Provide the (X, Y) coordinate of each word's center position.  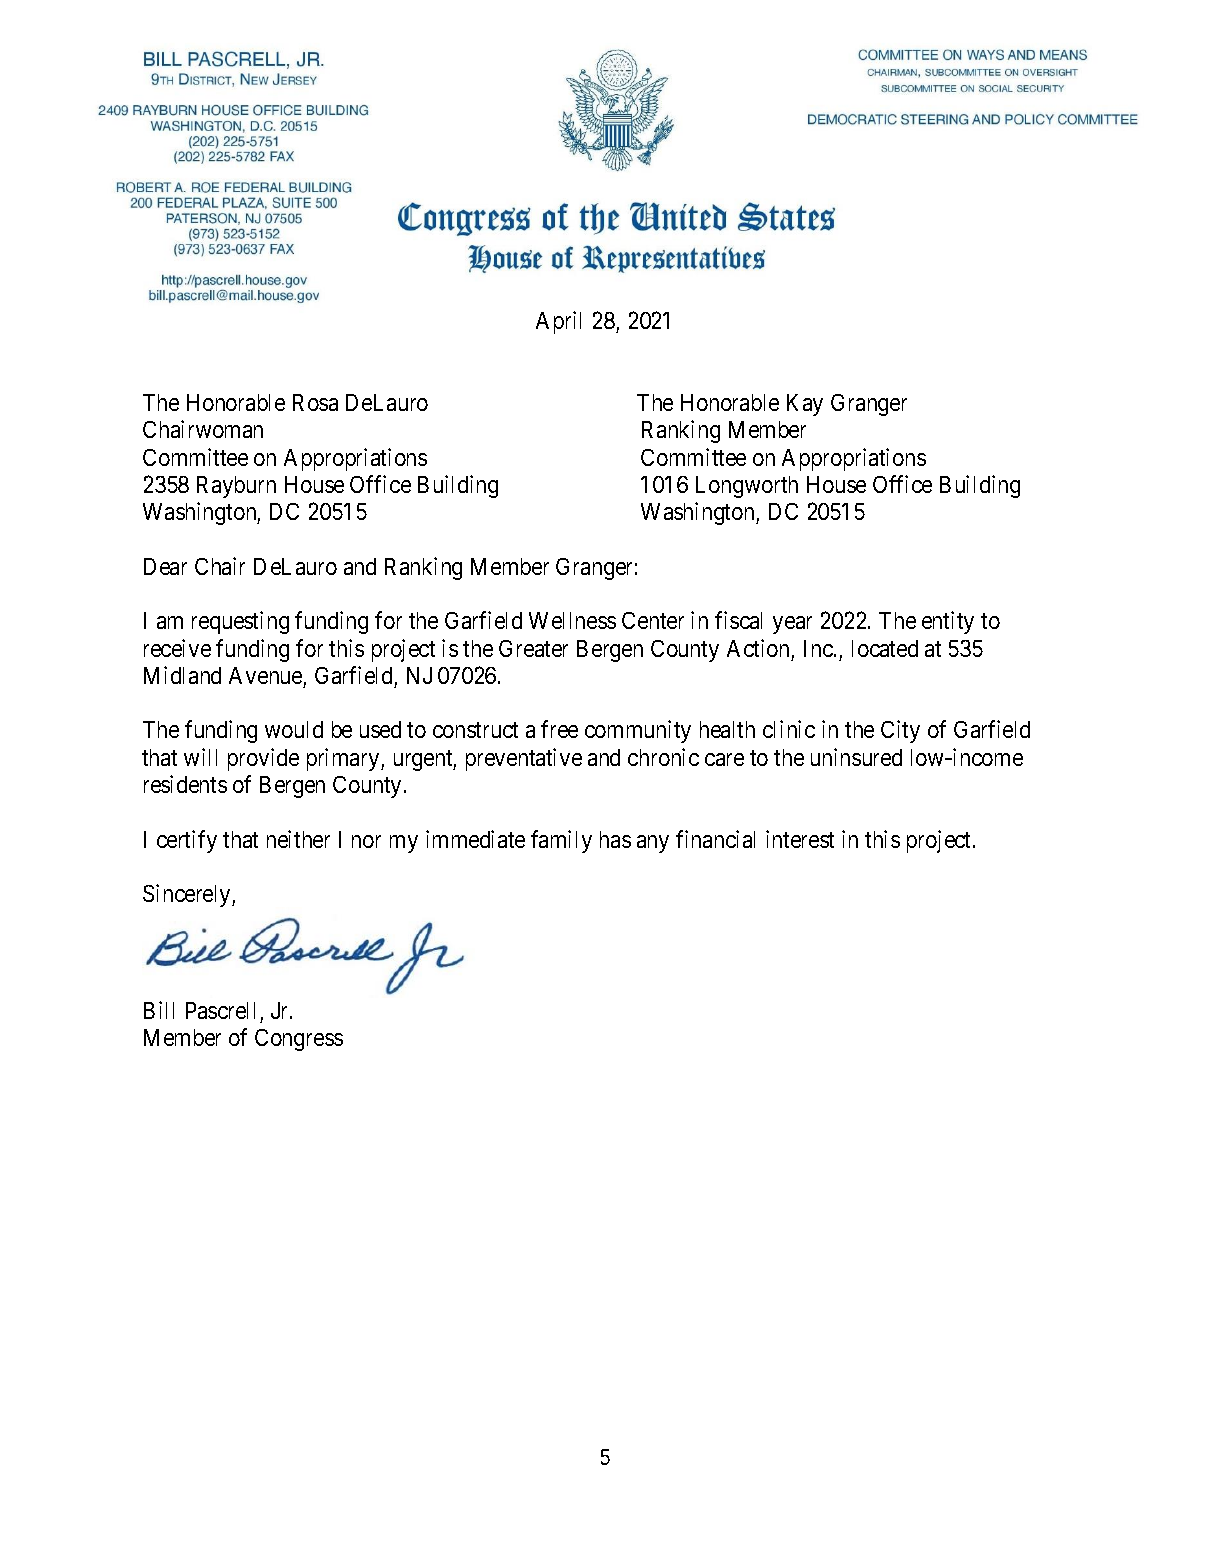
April (558, 322)
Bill (159, 1010)
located (885, 648)
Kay (805, 405)
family (561, 841)
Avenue (265, 675)
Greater (533, 648)
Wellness (572, 620)
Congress (299, 1040)
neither (298, 839)
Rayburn (236, 487)
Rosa (315, 402)
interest (800, 839)
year (792, 625)
